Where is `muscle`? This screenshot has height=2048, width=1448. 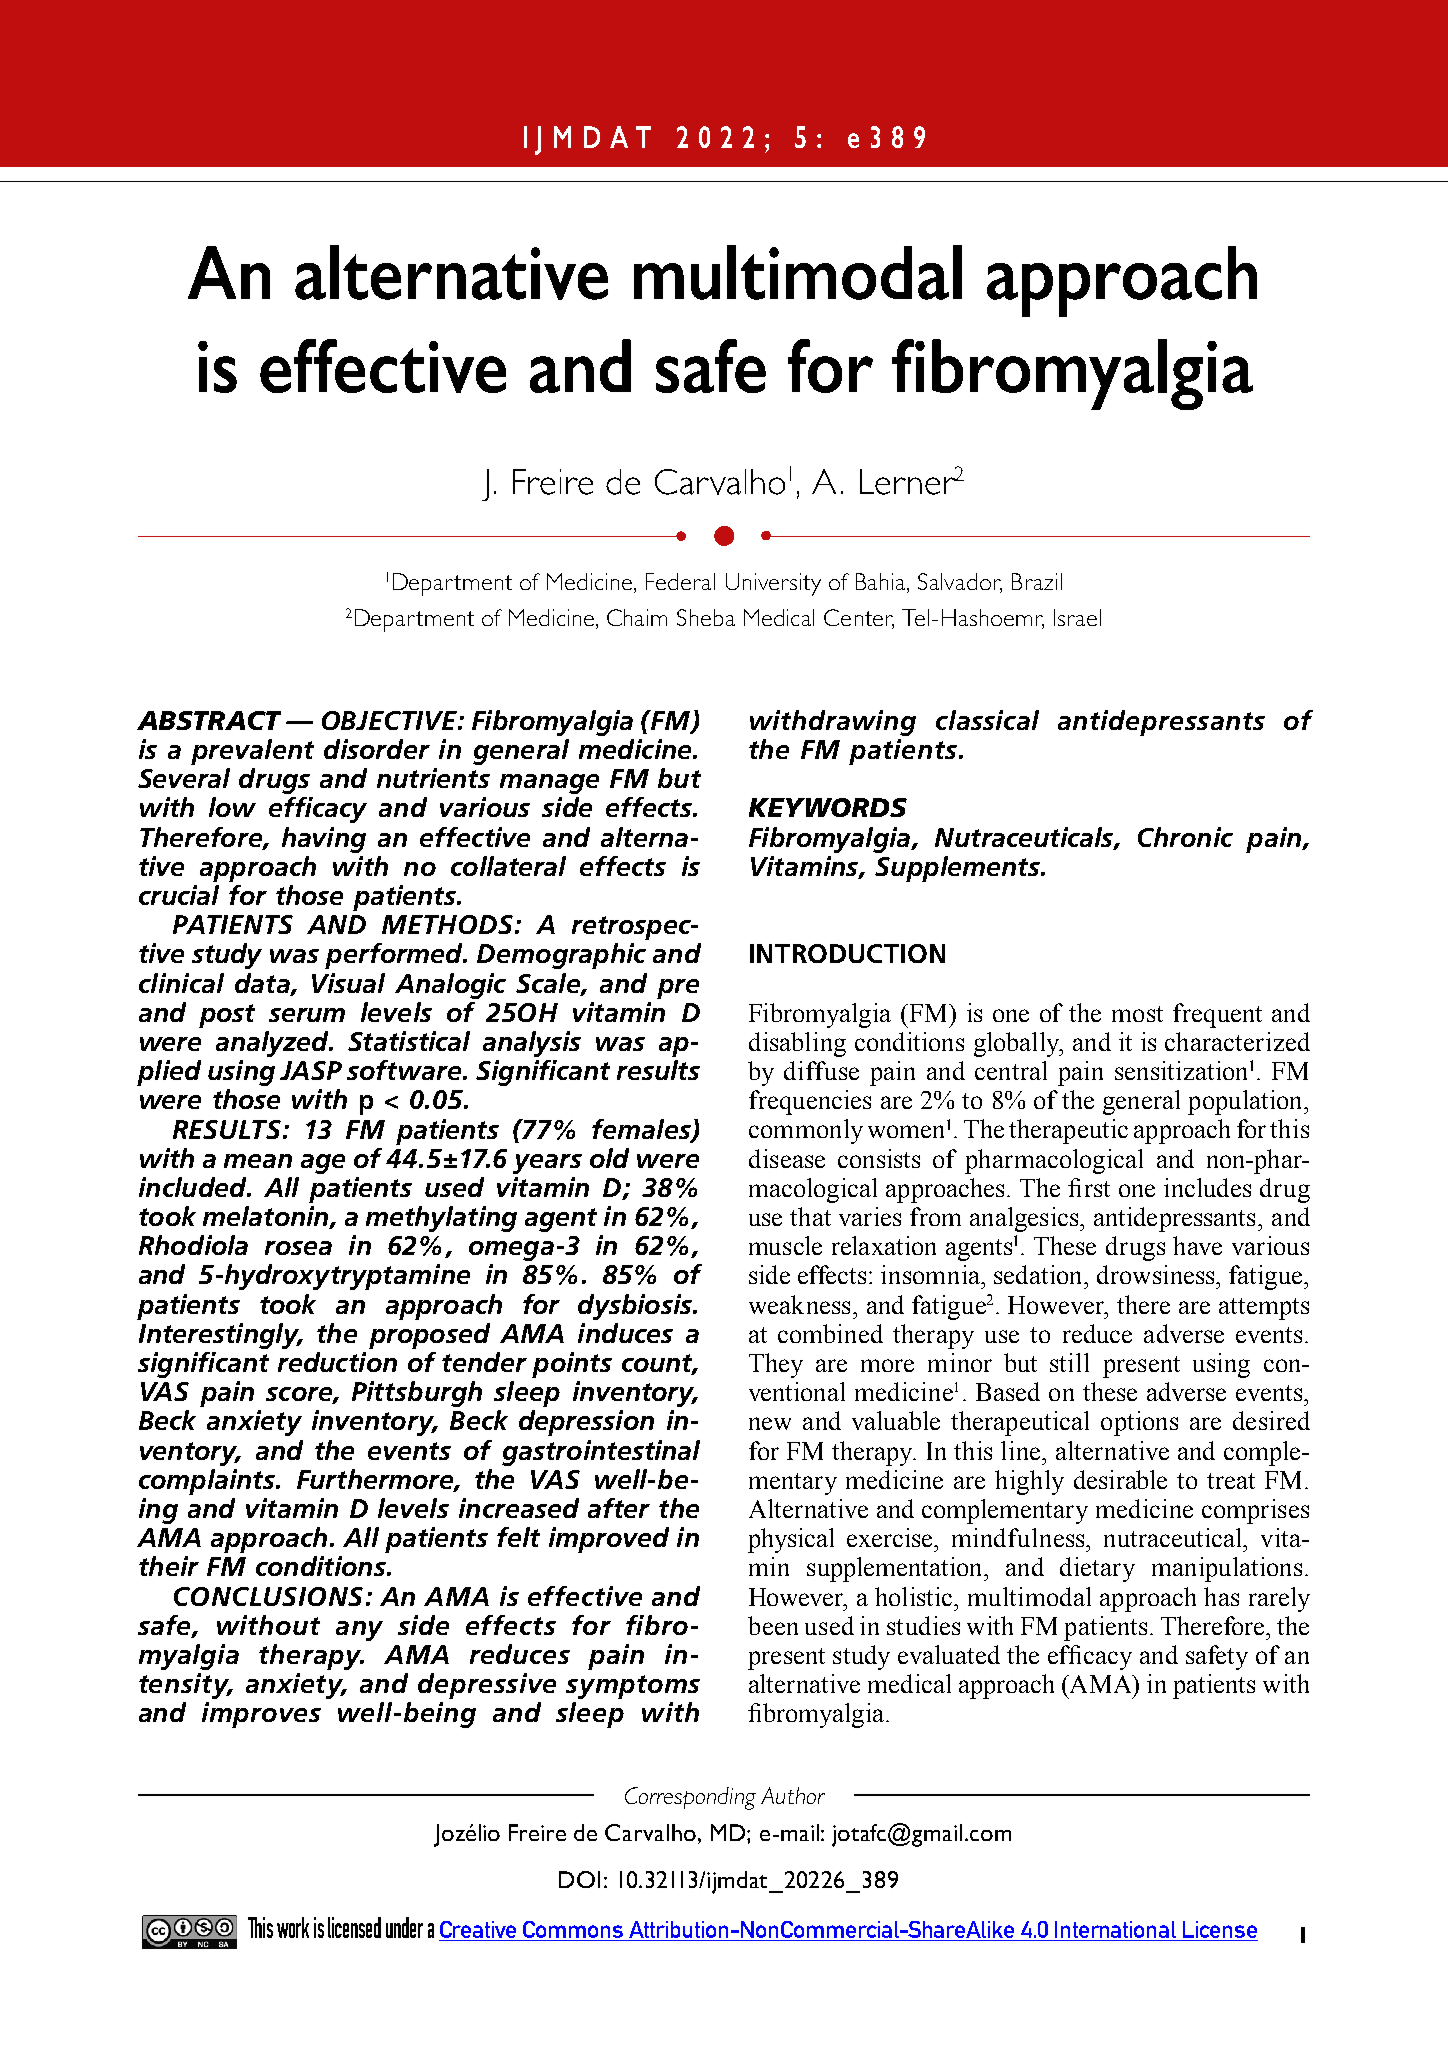 muscle is located at coordinates (785, 1245).
